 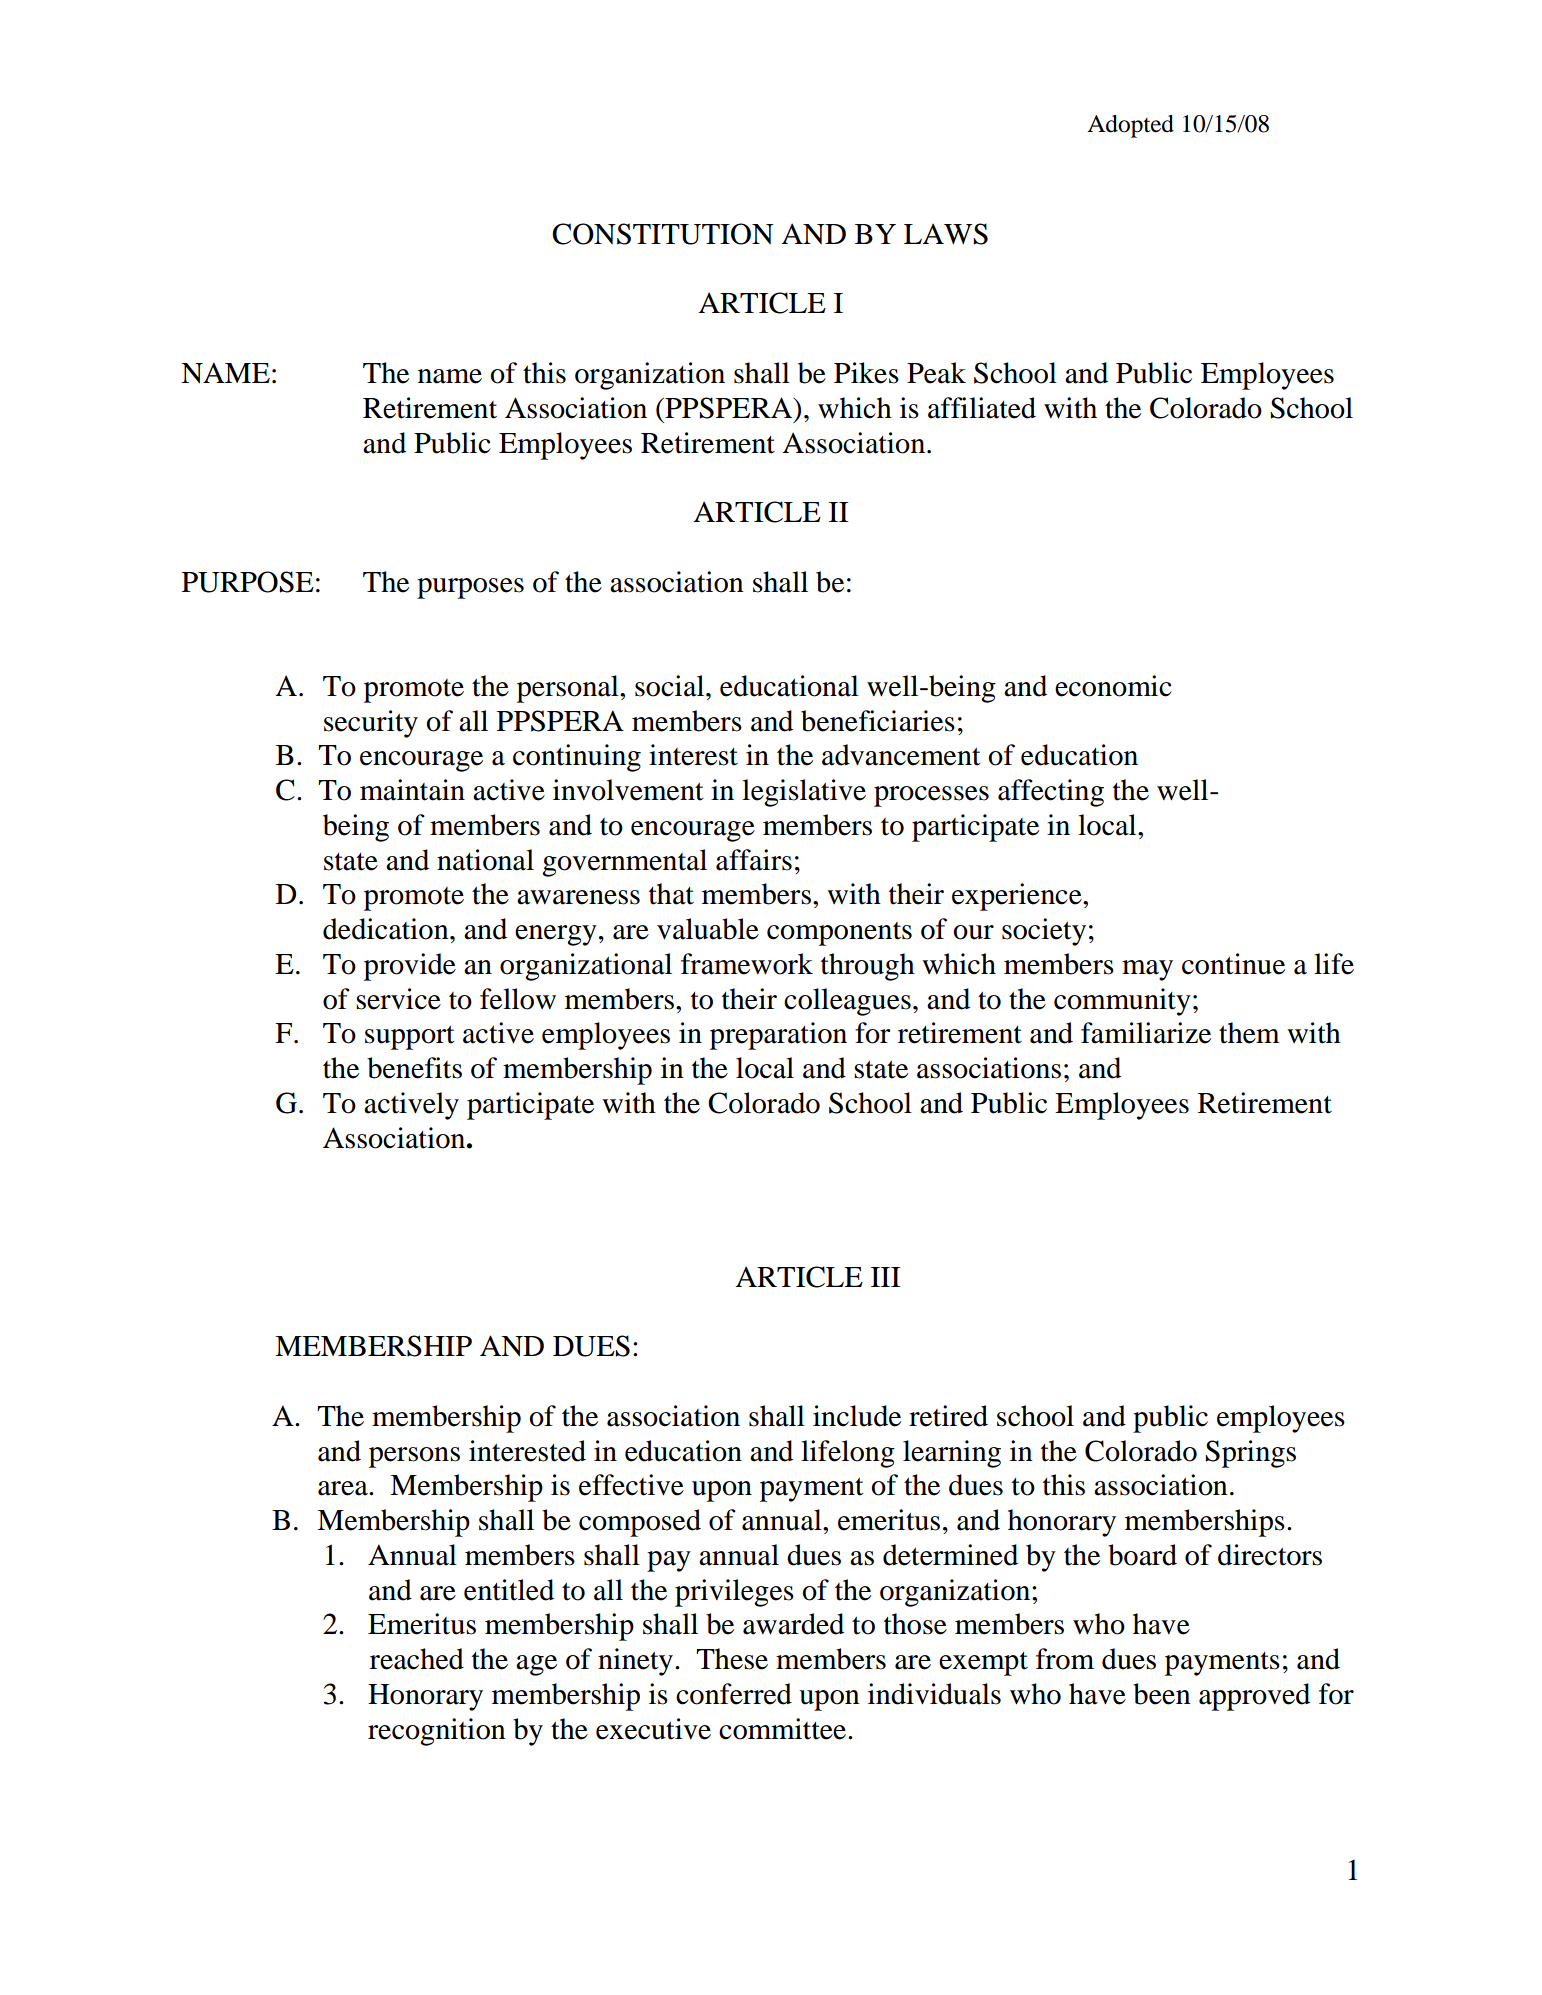 I want to click on committee, so click(x=784, y=1729).
